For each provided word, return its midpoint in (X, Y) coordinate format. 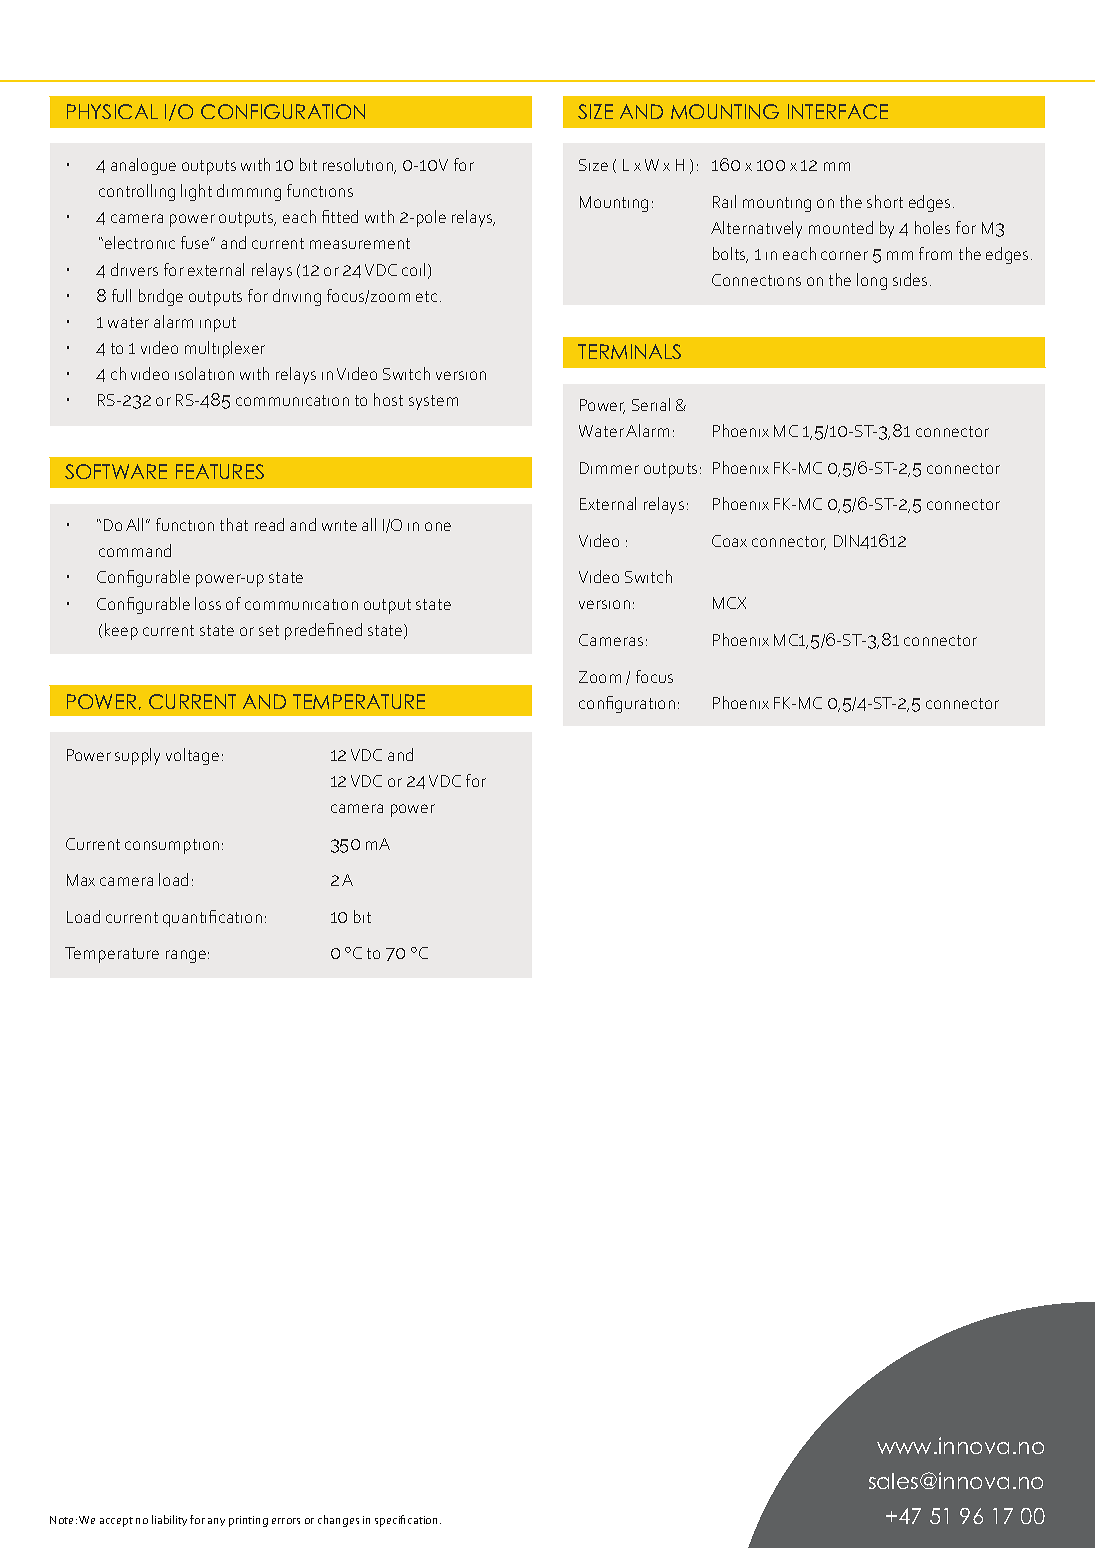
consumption (172, 846)
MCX (729, 603)
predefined (323, 631)
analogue (143, 166)
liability (169, 1520)
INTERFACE (838, 111)
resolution (359, 166)
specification (408, 1521)
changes (338, 1521)
